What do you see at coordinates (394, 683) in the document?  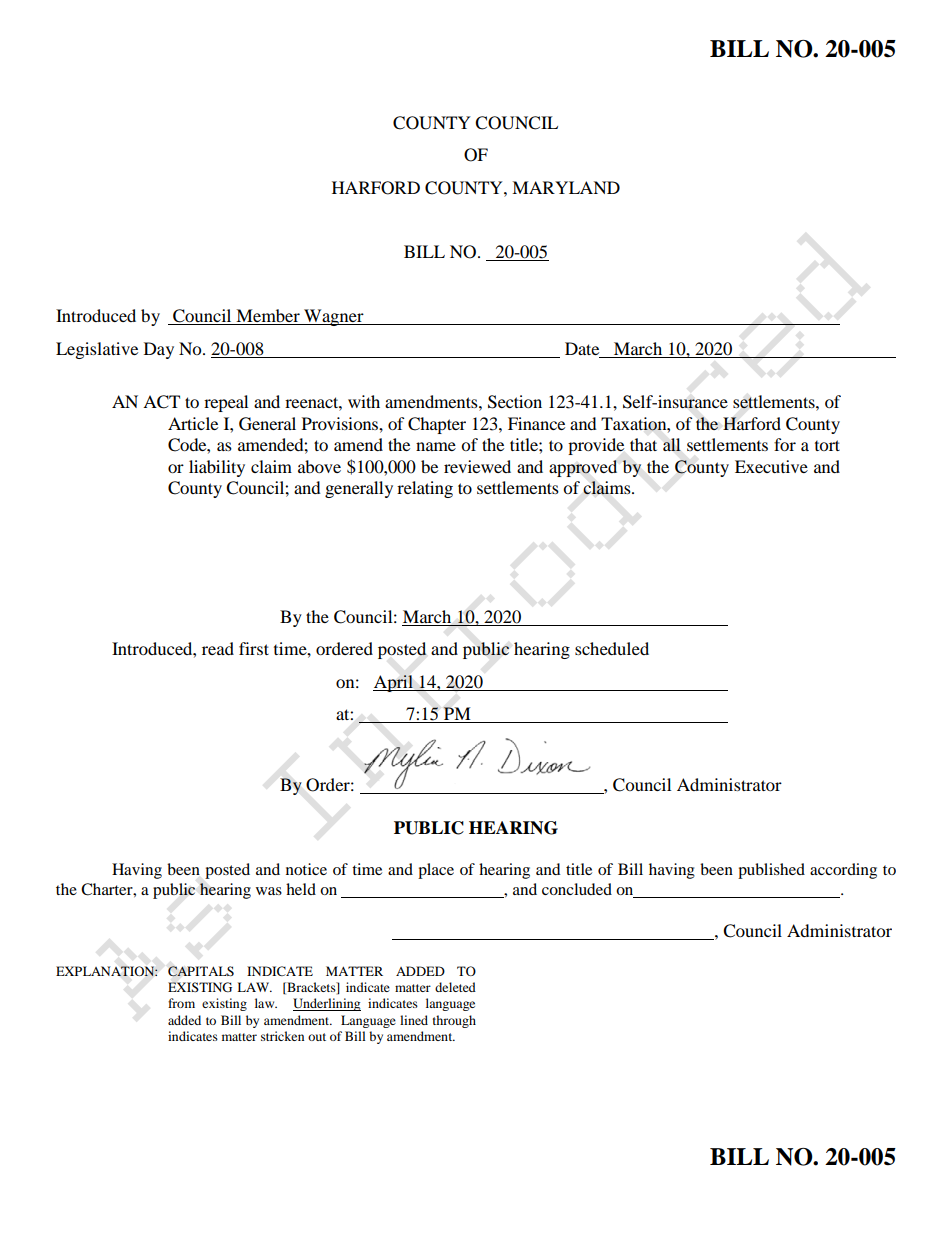 I see `April` at bounding box center [394, 683].
